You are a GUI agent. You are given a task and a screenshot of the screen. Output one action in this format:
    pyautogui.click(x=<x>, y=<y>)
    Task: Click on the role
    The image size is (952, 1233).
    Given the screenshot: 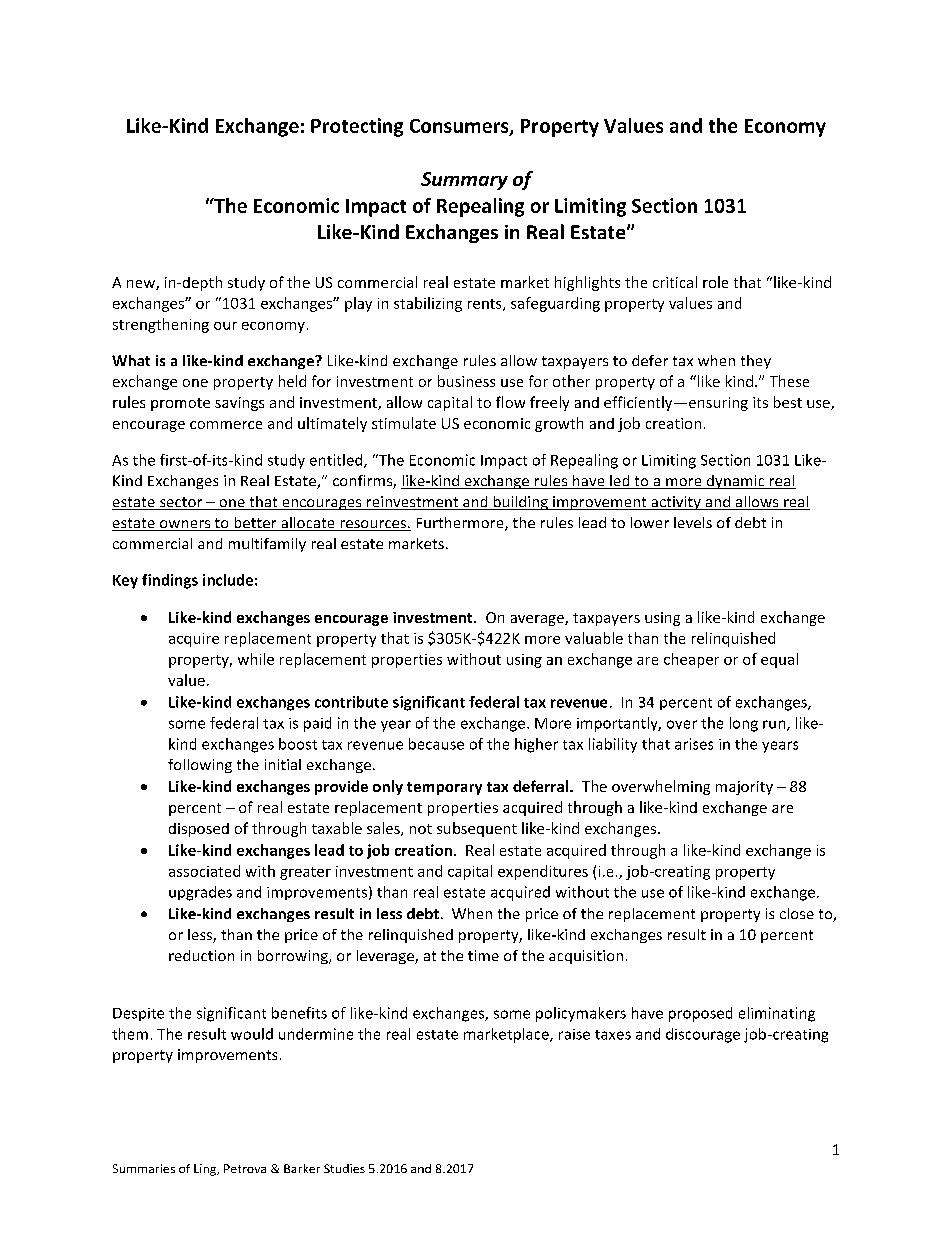 What is the action you would take?
    pyautogui.click(x=715, y=282)
